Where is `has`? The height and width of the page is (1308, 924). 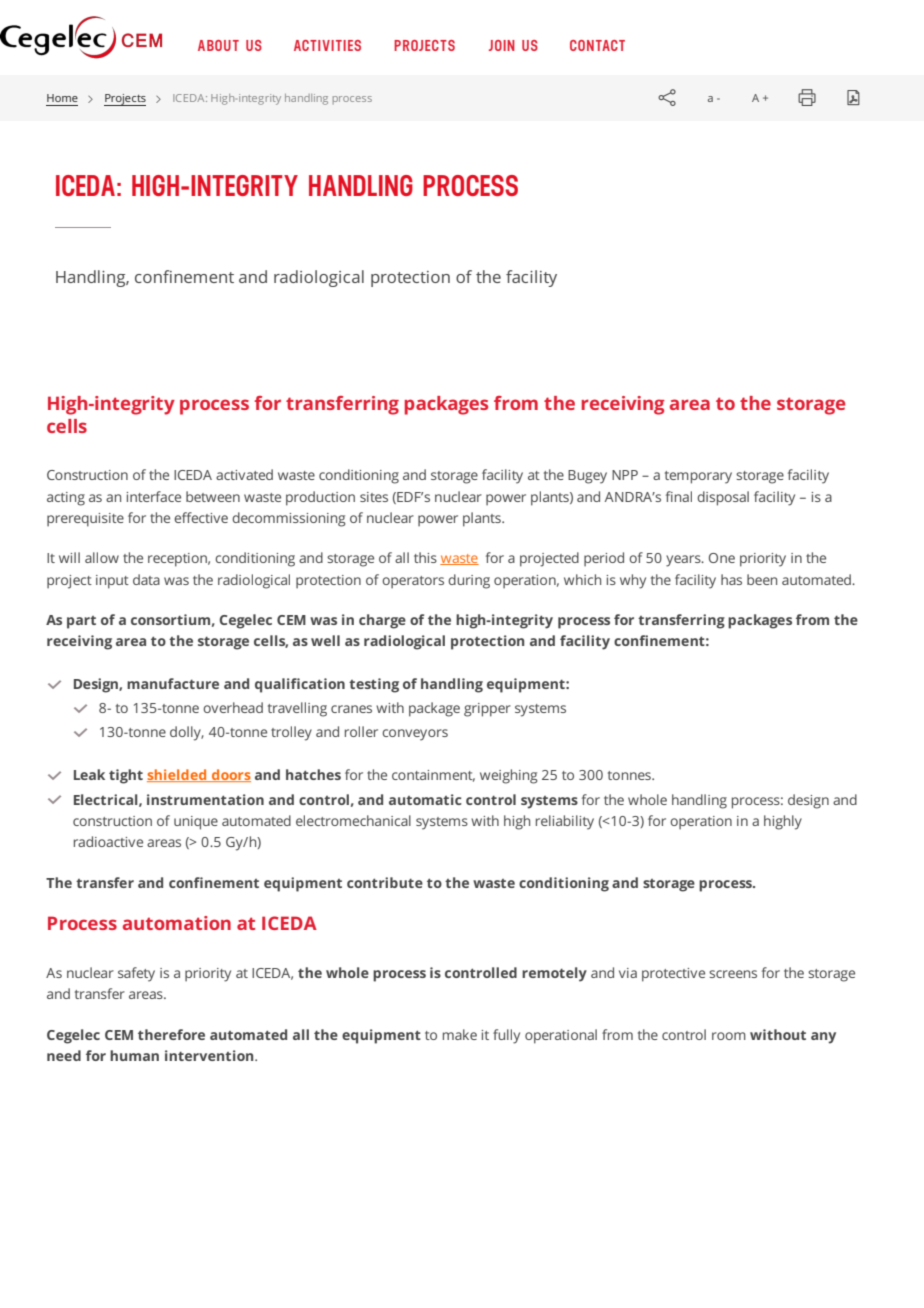 has is located at coordinates (731, 579).
